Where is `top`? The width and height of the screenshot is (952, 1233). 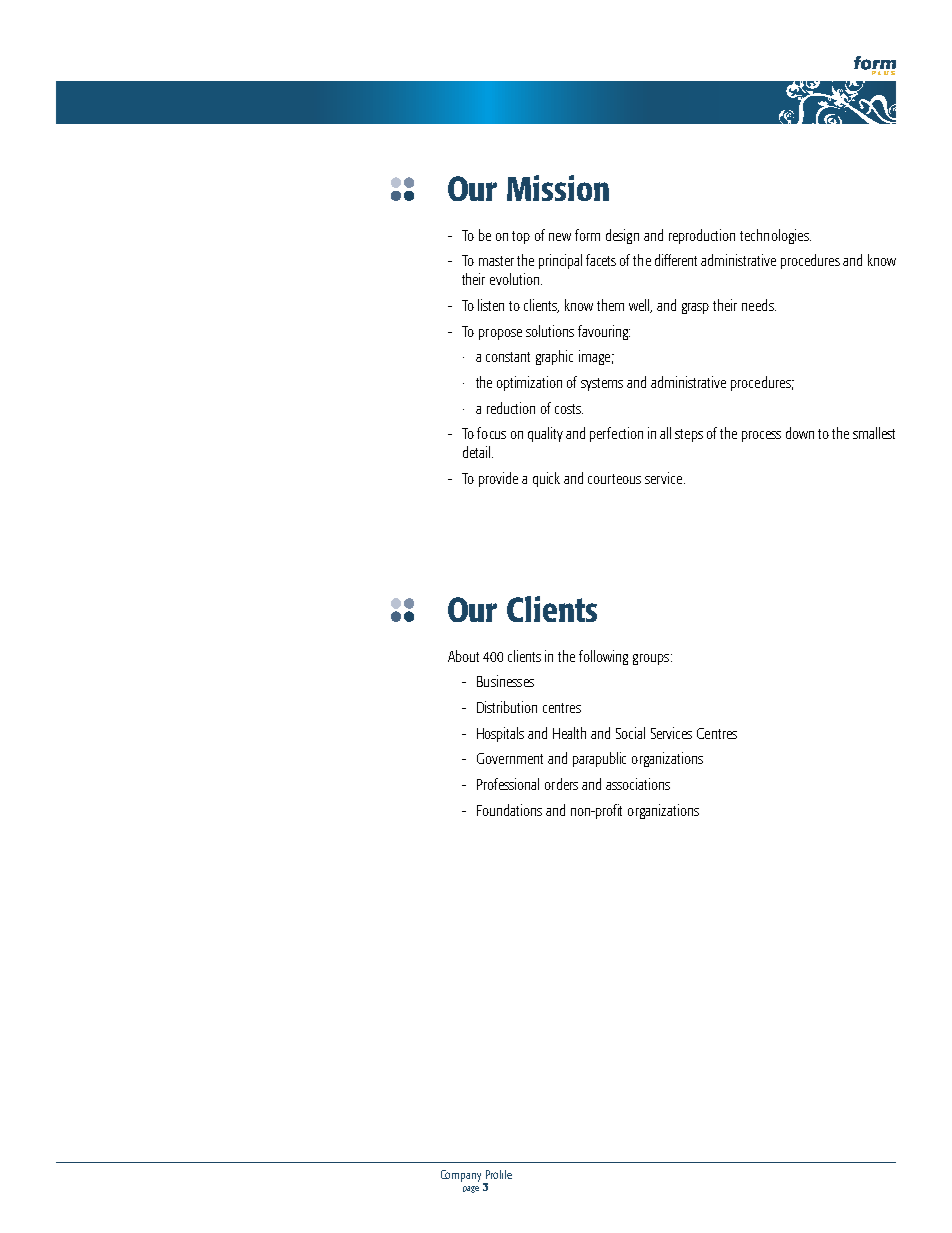
top is located at coordinates (521, 237).
